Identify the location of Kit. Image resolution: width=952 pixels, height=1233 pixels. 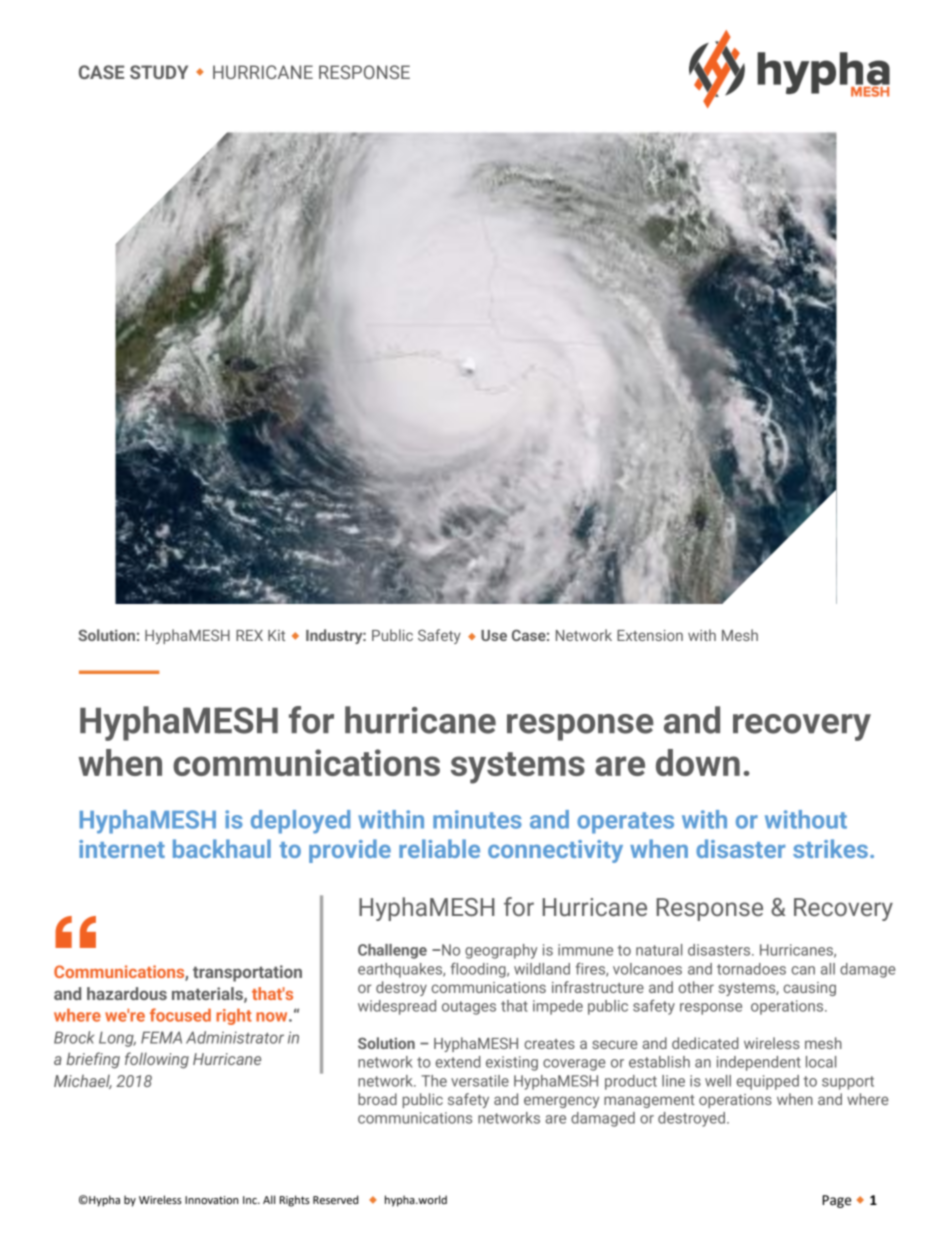
(276, 635).
